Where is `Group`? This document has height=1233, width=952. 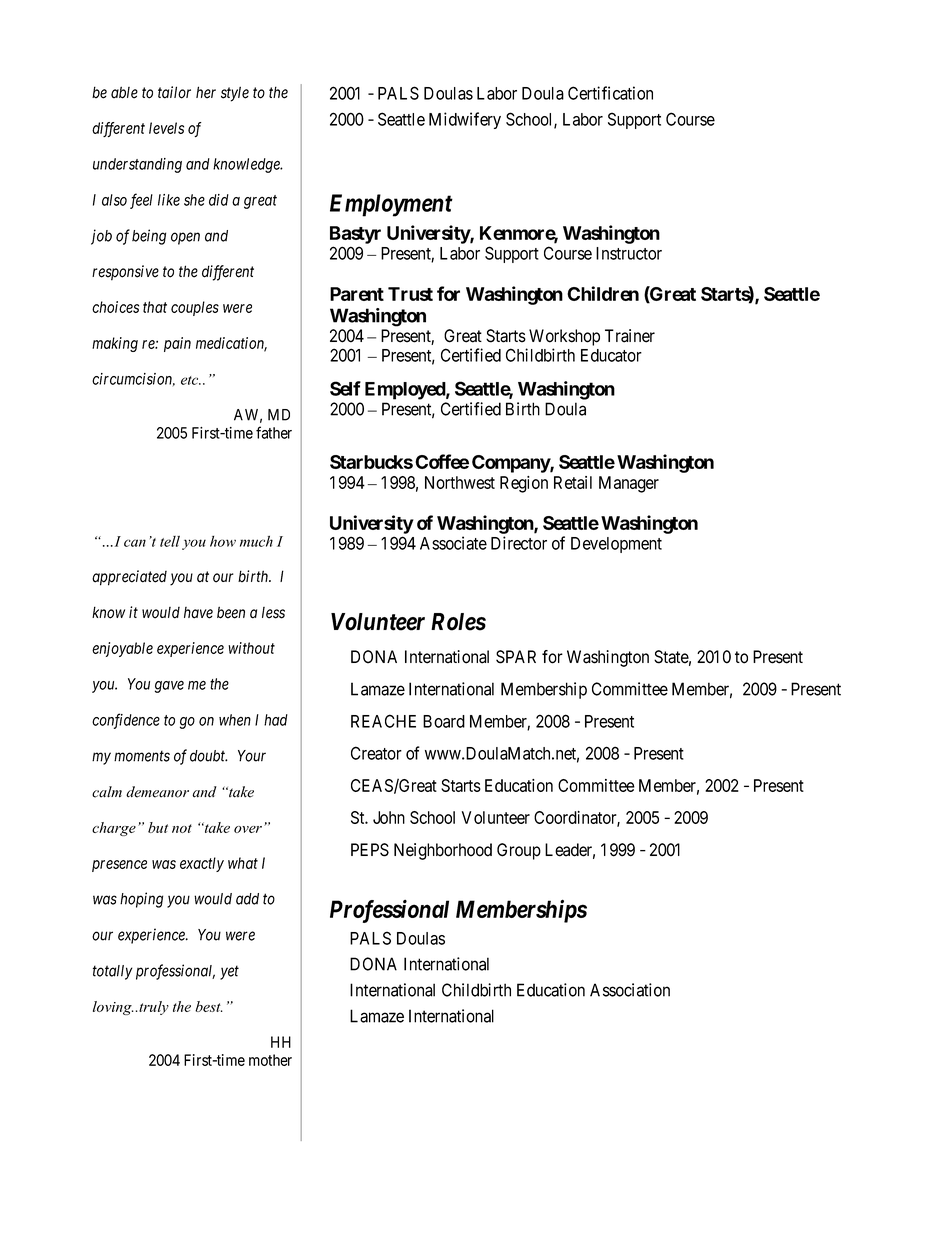 Group is located at coordinates (519, 851).
